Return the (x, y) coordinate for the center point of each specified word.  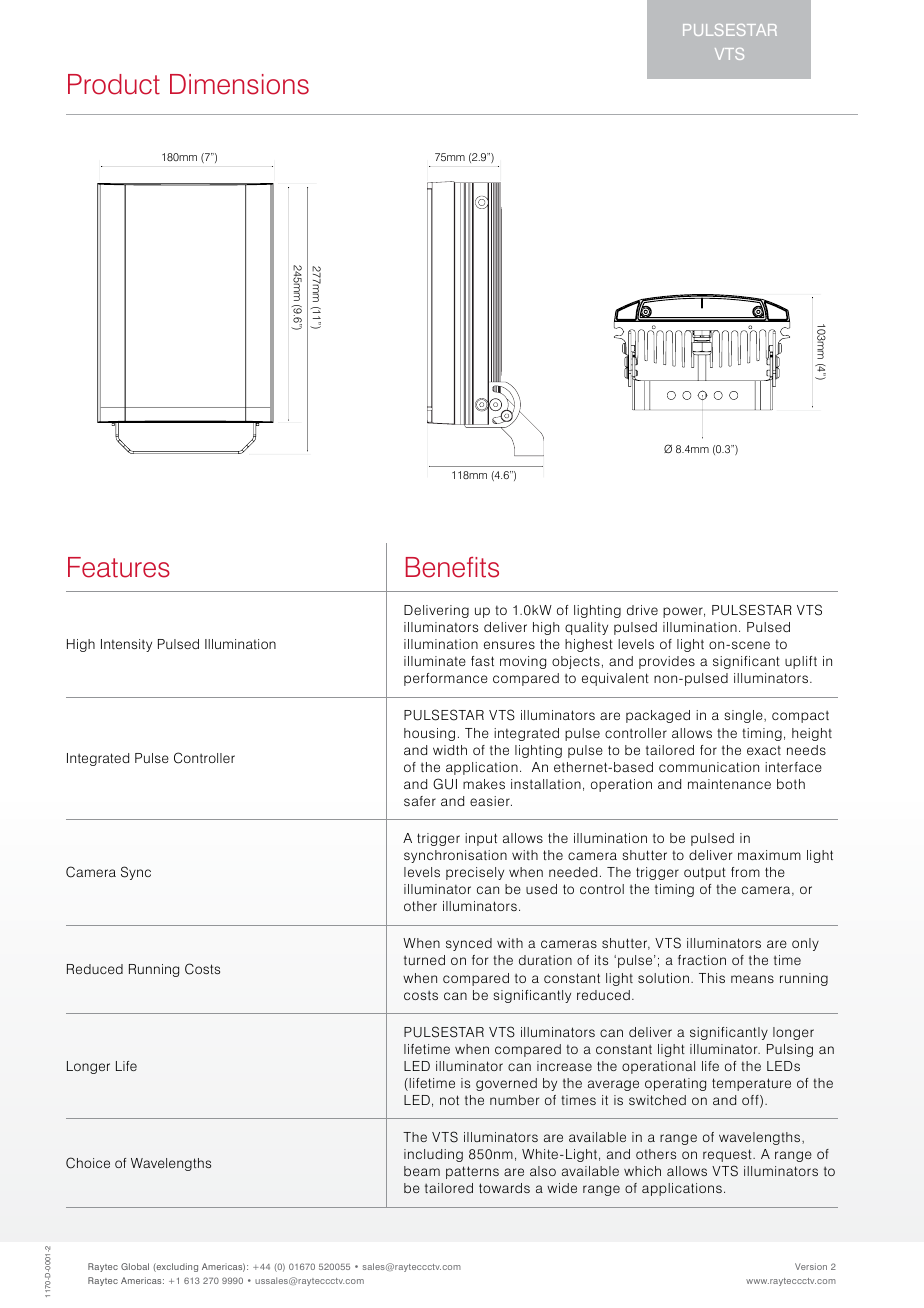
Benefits (452, 567)
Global (135, 1266)
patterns (472, 1172)
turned (424, 960)
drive (642, 610)
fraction (702, 960)
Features (119, 567)
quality (586, 628)
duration (545, 960)
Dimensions (239, 84)
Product (114, 84)
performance (446, 679)
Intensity (126, 645)
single (744, 716)
